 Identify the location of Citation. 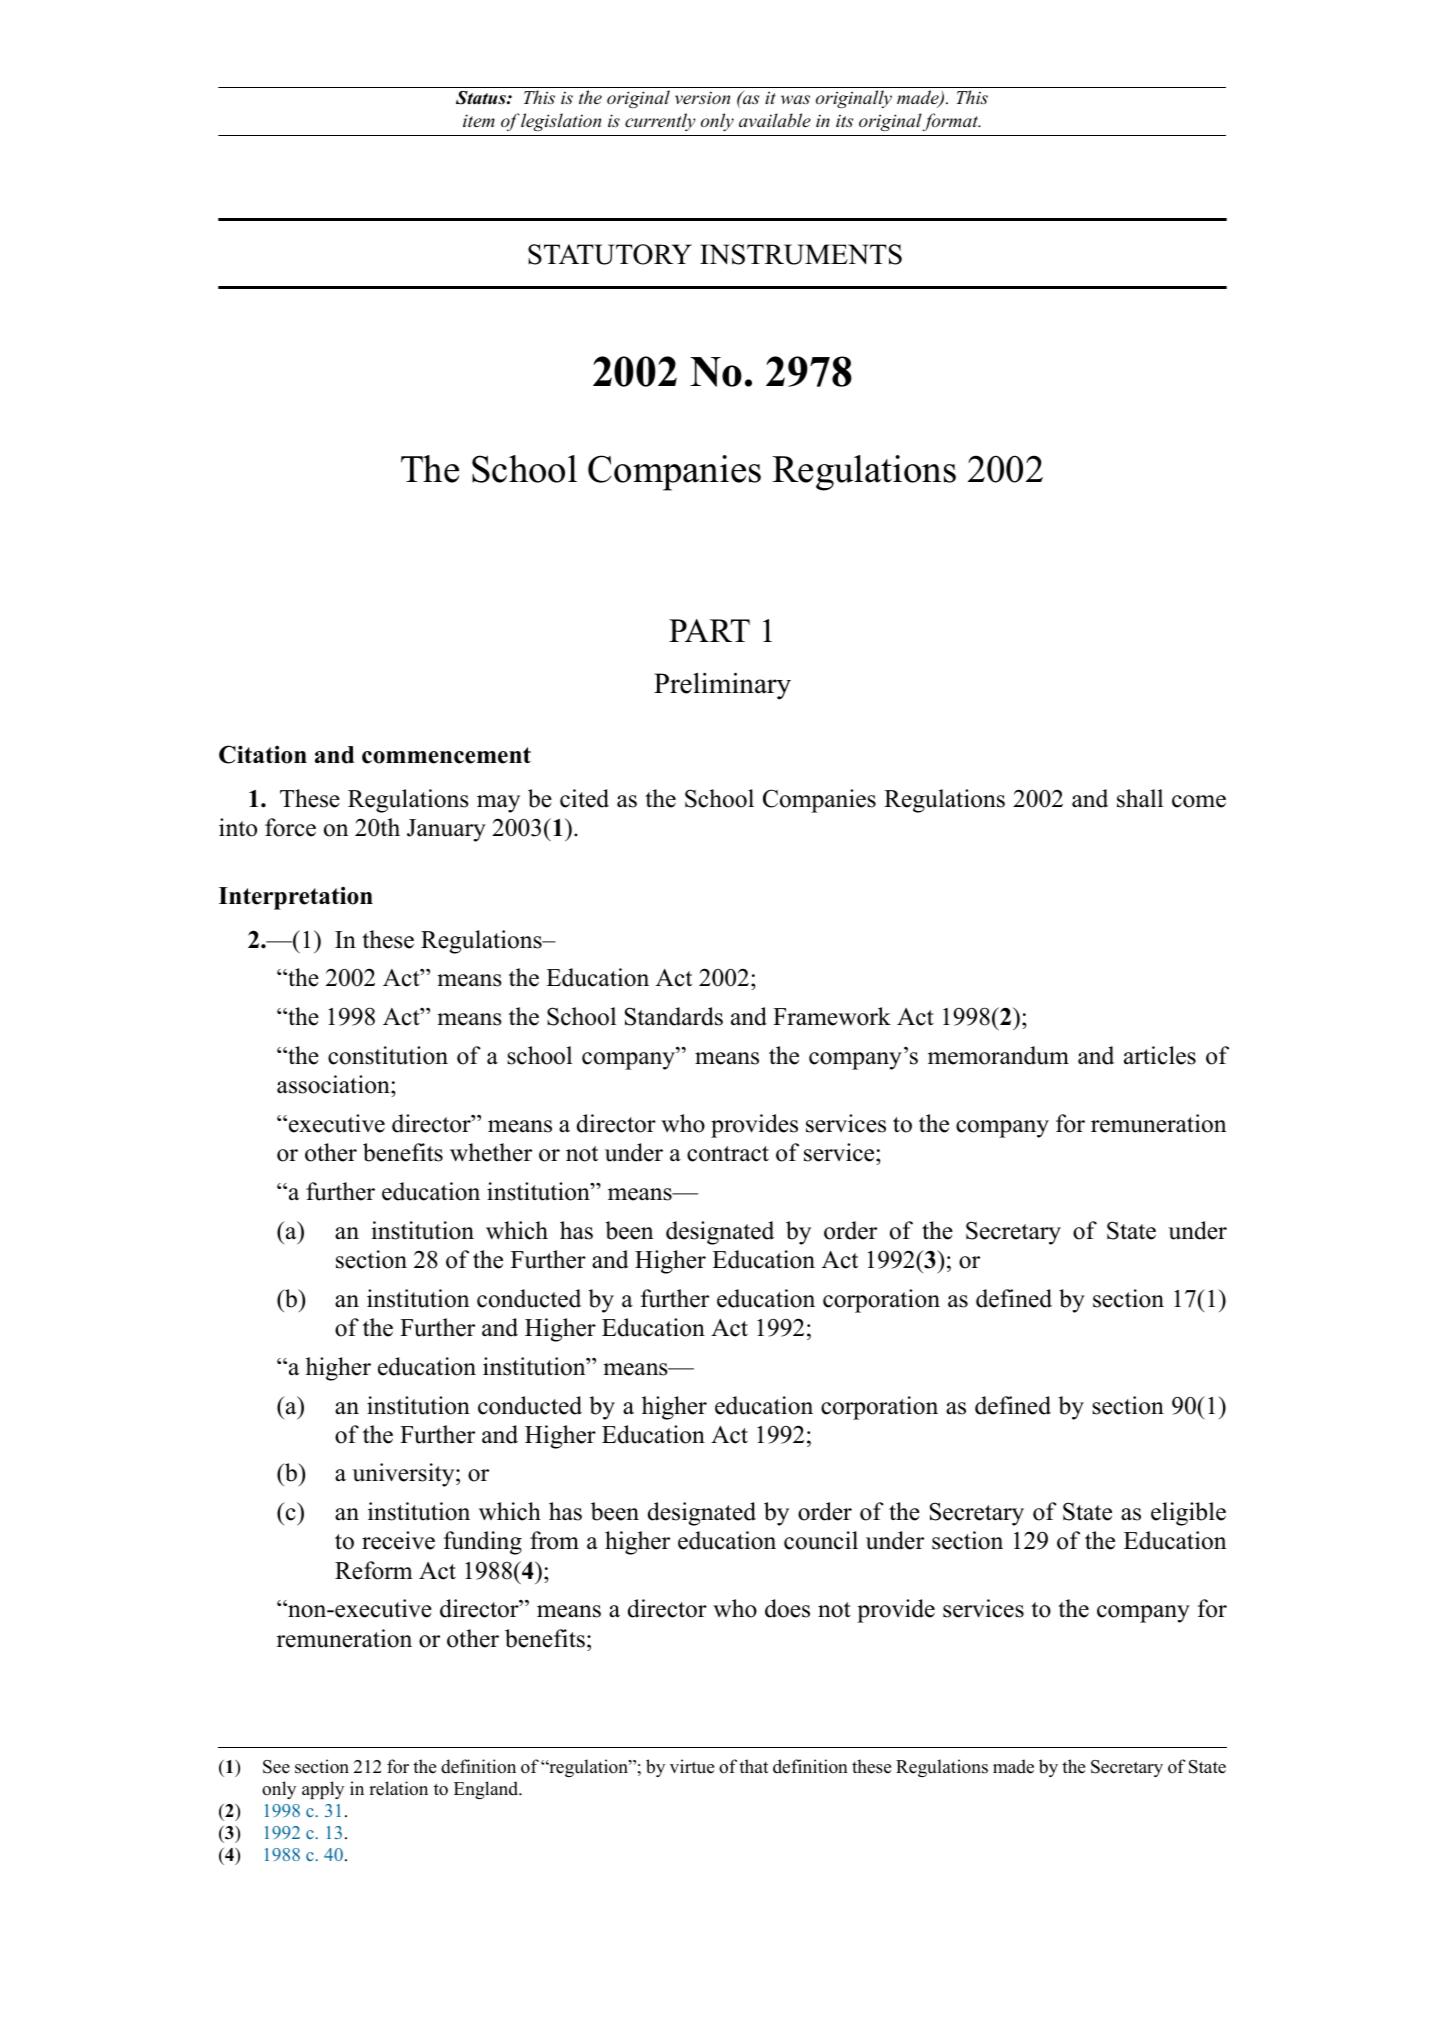
(263, 754).
